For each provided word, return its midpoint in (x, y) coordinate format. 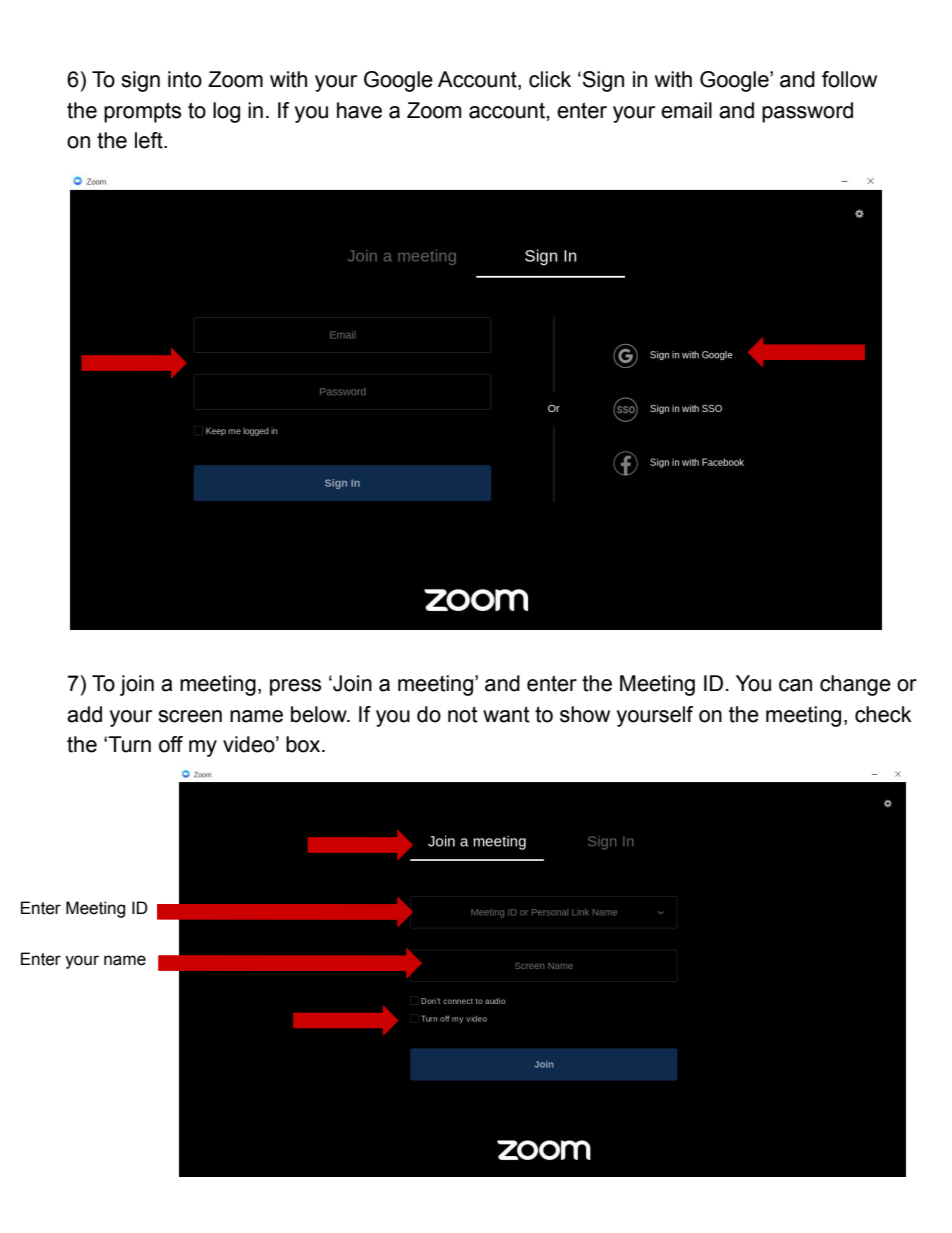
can (795, 685)
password (807, 112)
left (150, 140)
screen (190, 716)
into (185, 79)
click (550, 79)
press (295, 687)
